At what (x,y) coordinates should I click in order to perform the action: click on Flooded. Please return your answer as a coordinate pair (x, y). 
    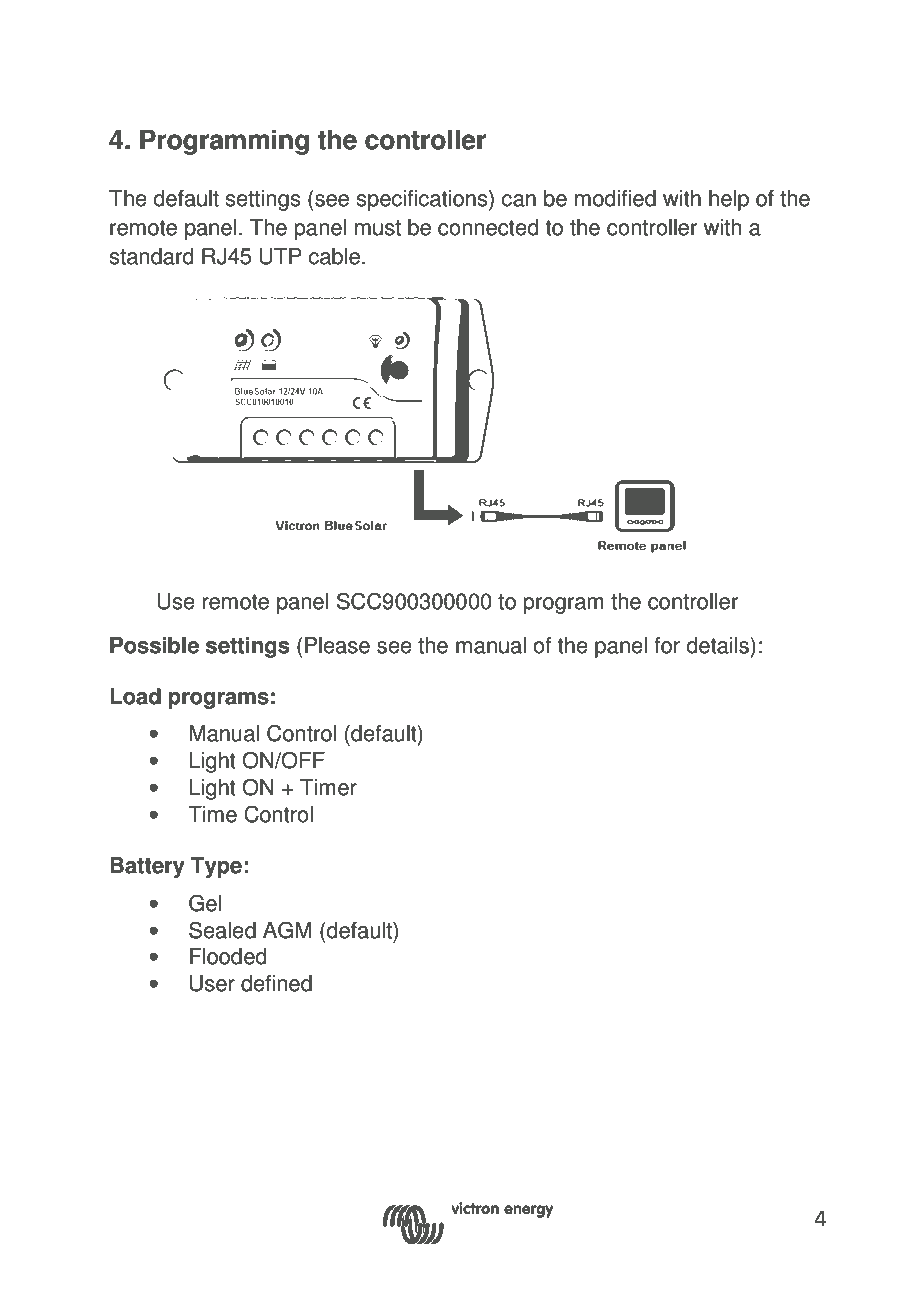
    Looking at the image, I should click on (228, 956).
